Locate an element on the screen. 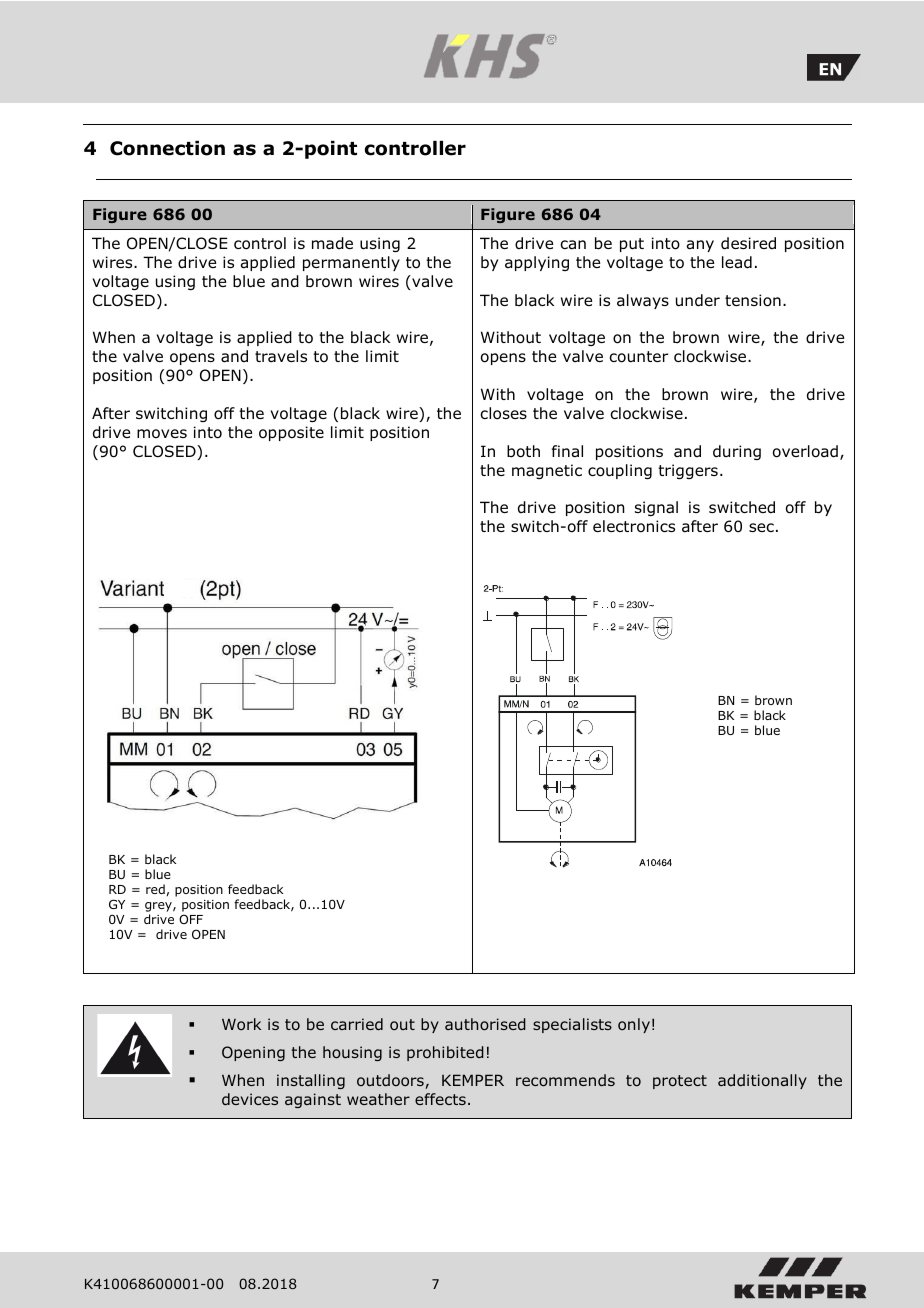  opposite is located at coordinates (291, 433).
